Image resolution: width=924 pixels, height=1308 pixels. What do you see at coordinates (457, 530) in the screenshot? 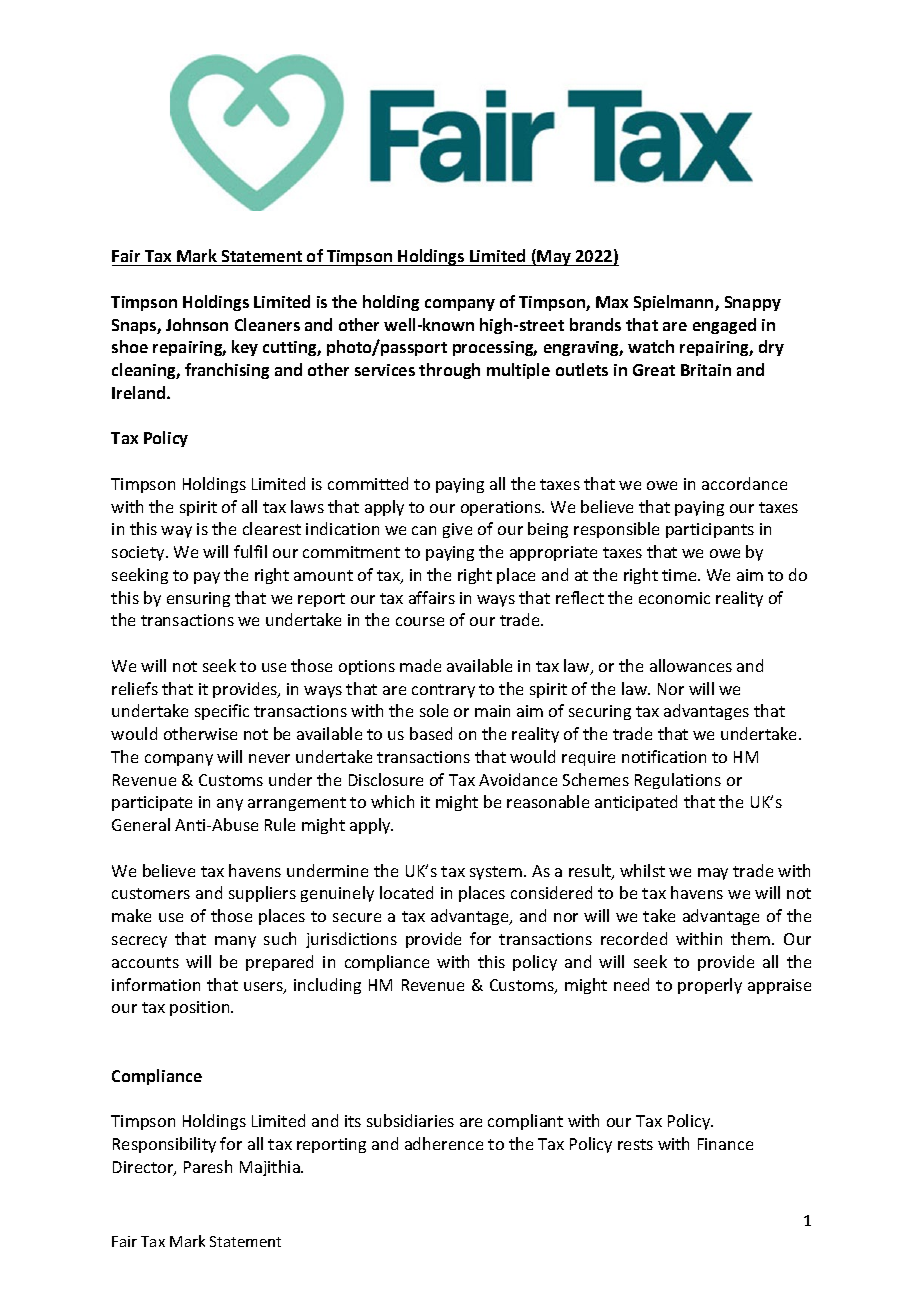
I see `give` at bounding box center [457, 530].
